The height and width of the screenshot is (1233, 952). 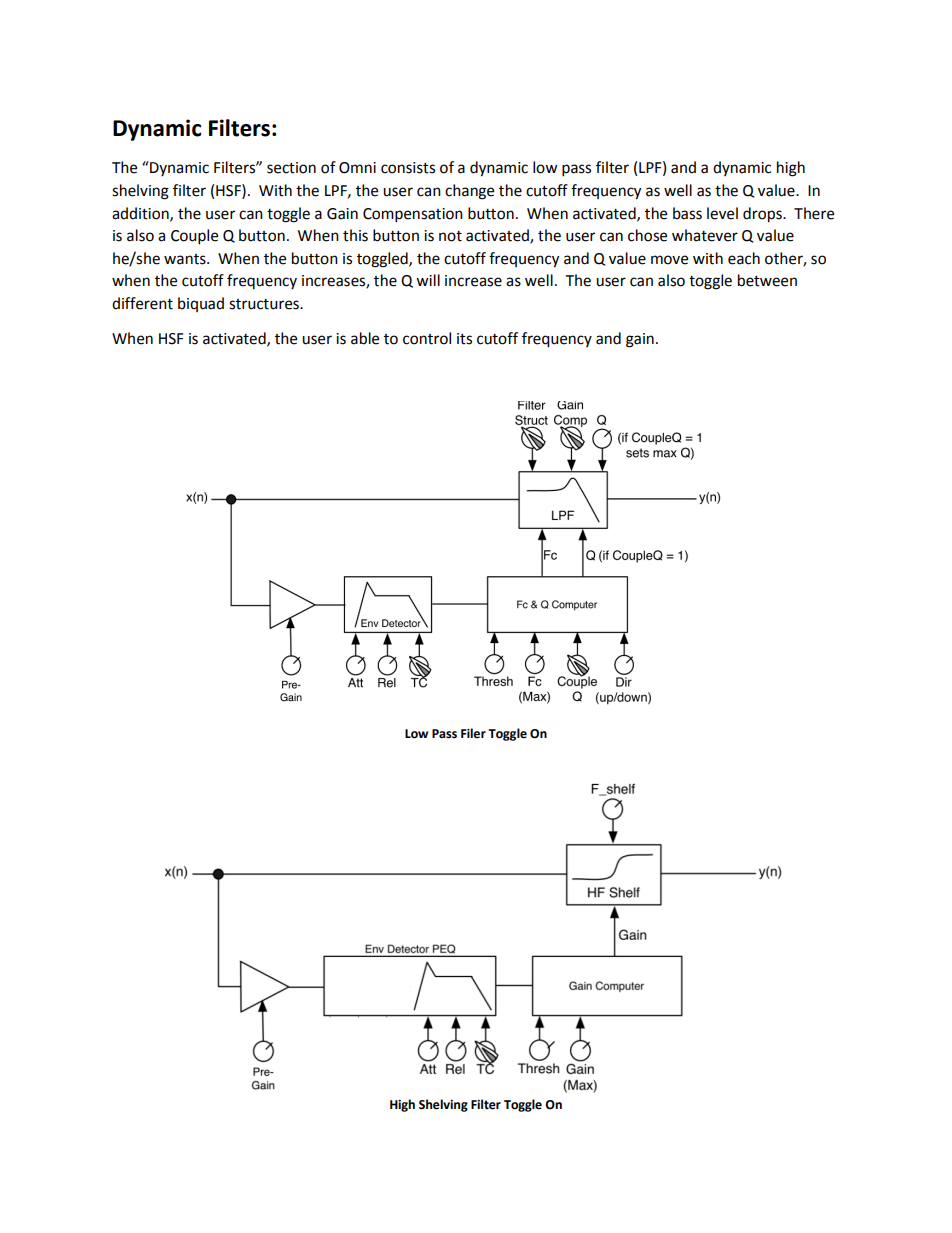 What do you see at coordinates (265, 304) in the screenshot?
I see `structures` at bounding box center [265, 304].
